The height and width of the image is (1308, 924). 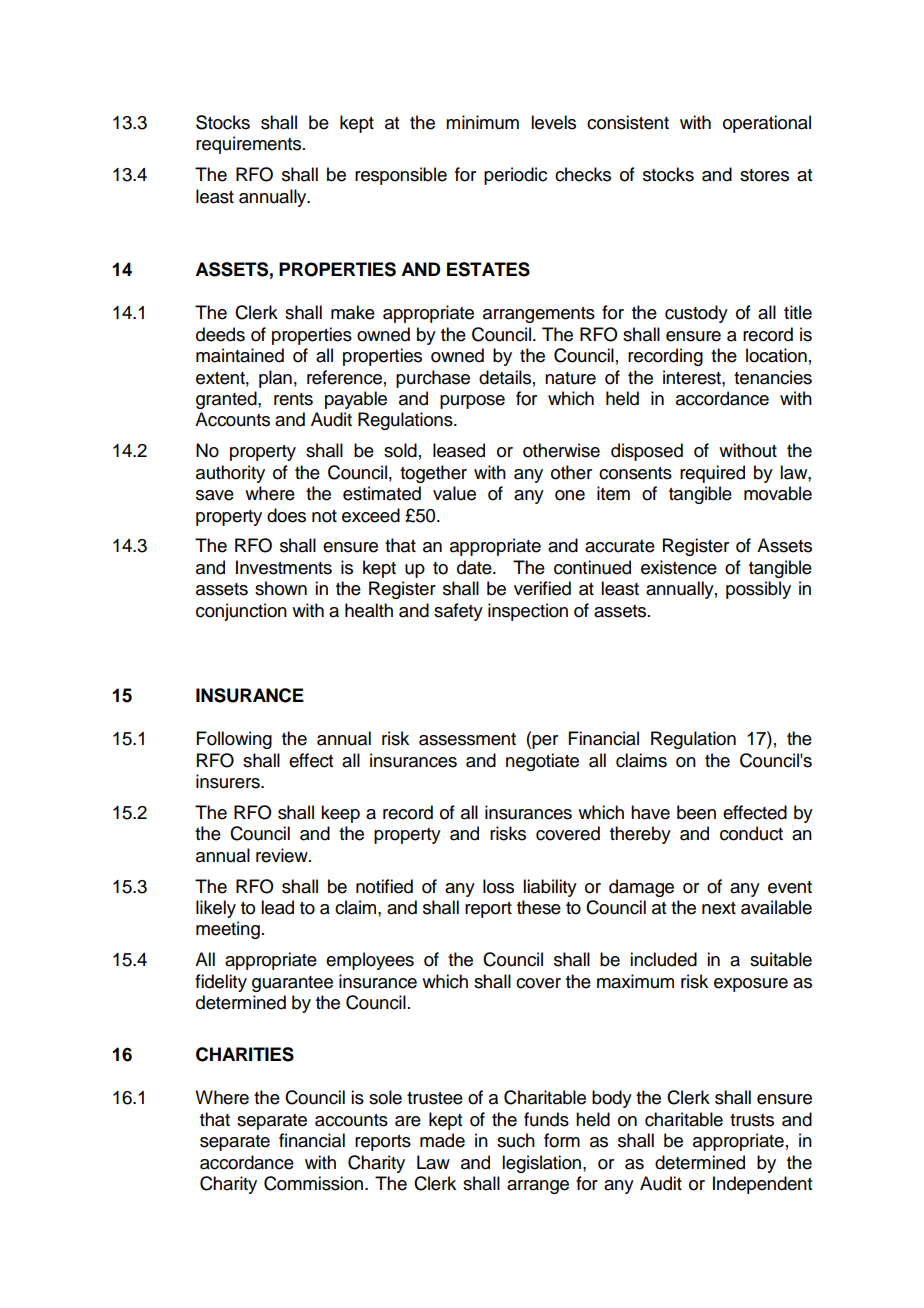 What do you see at coordinates (515, 176) in the image?
I see `periodic` at bounding box center [515, 176].
